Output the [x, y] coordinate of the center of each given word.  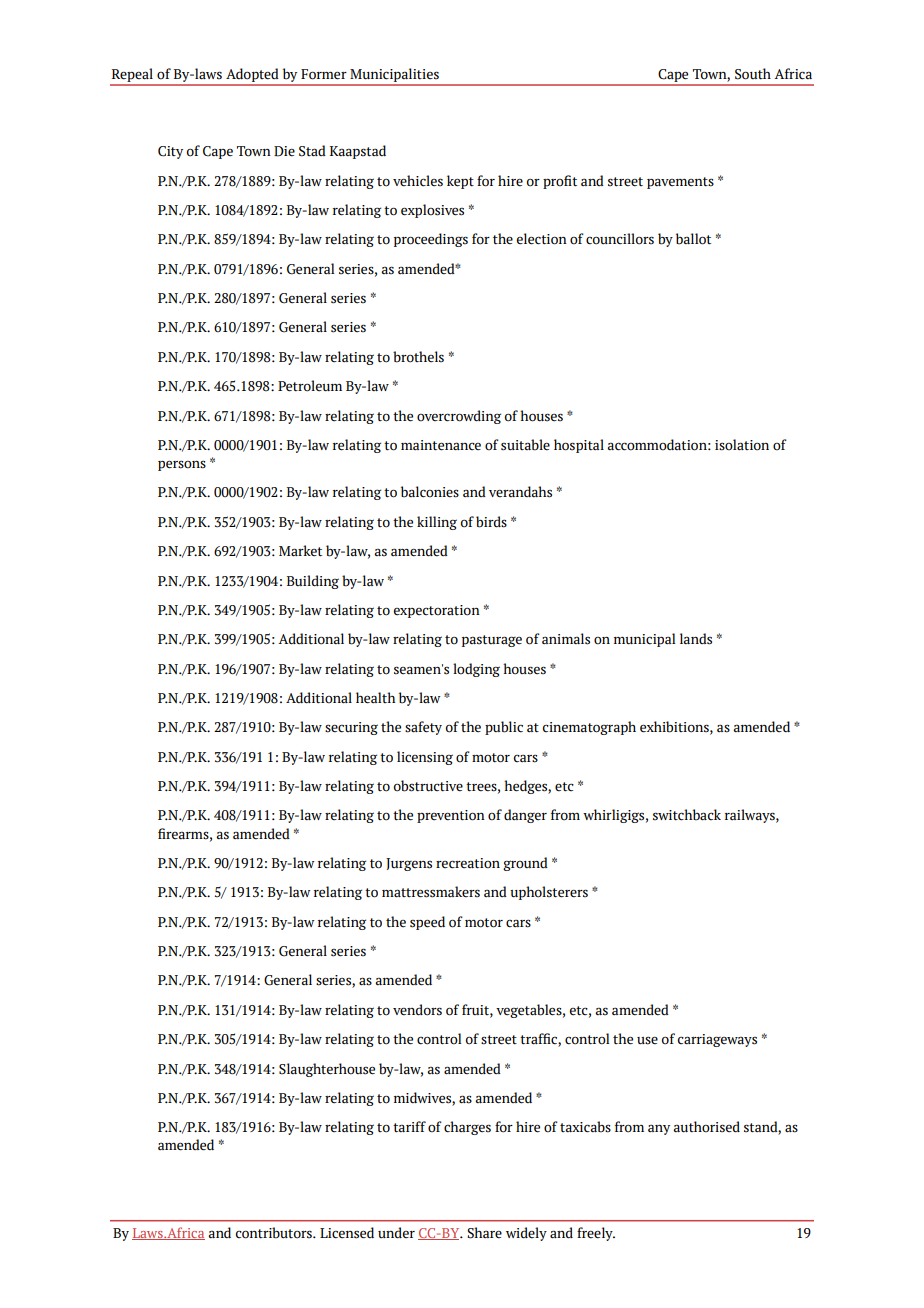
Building [313, 582]
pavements [680, 183]
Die [284, 151]
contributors [275, 1233]
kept [460, 182]
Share [484, 1233]
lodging [476, 670]
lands [696, 639]
